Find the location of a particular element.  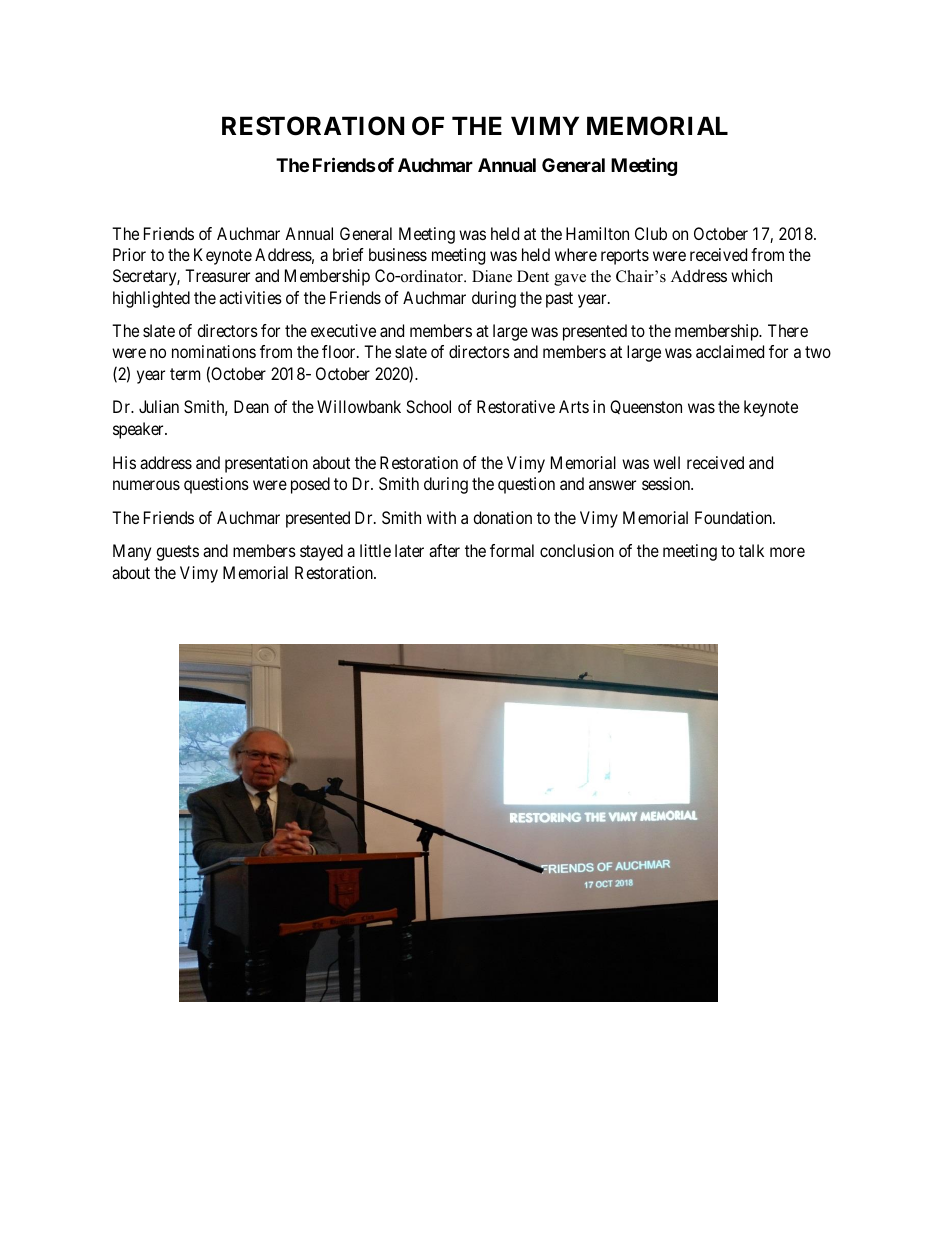

Dean is located at coordinates (251, 406).
